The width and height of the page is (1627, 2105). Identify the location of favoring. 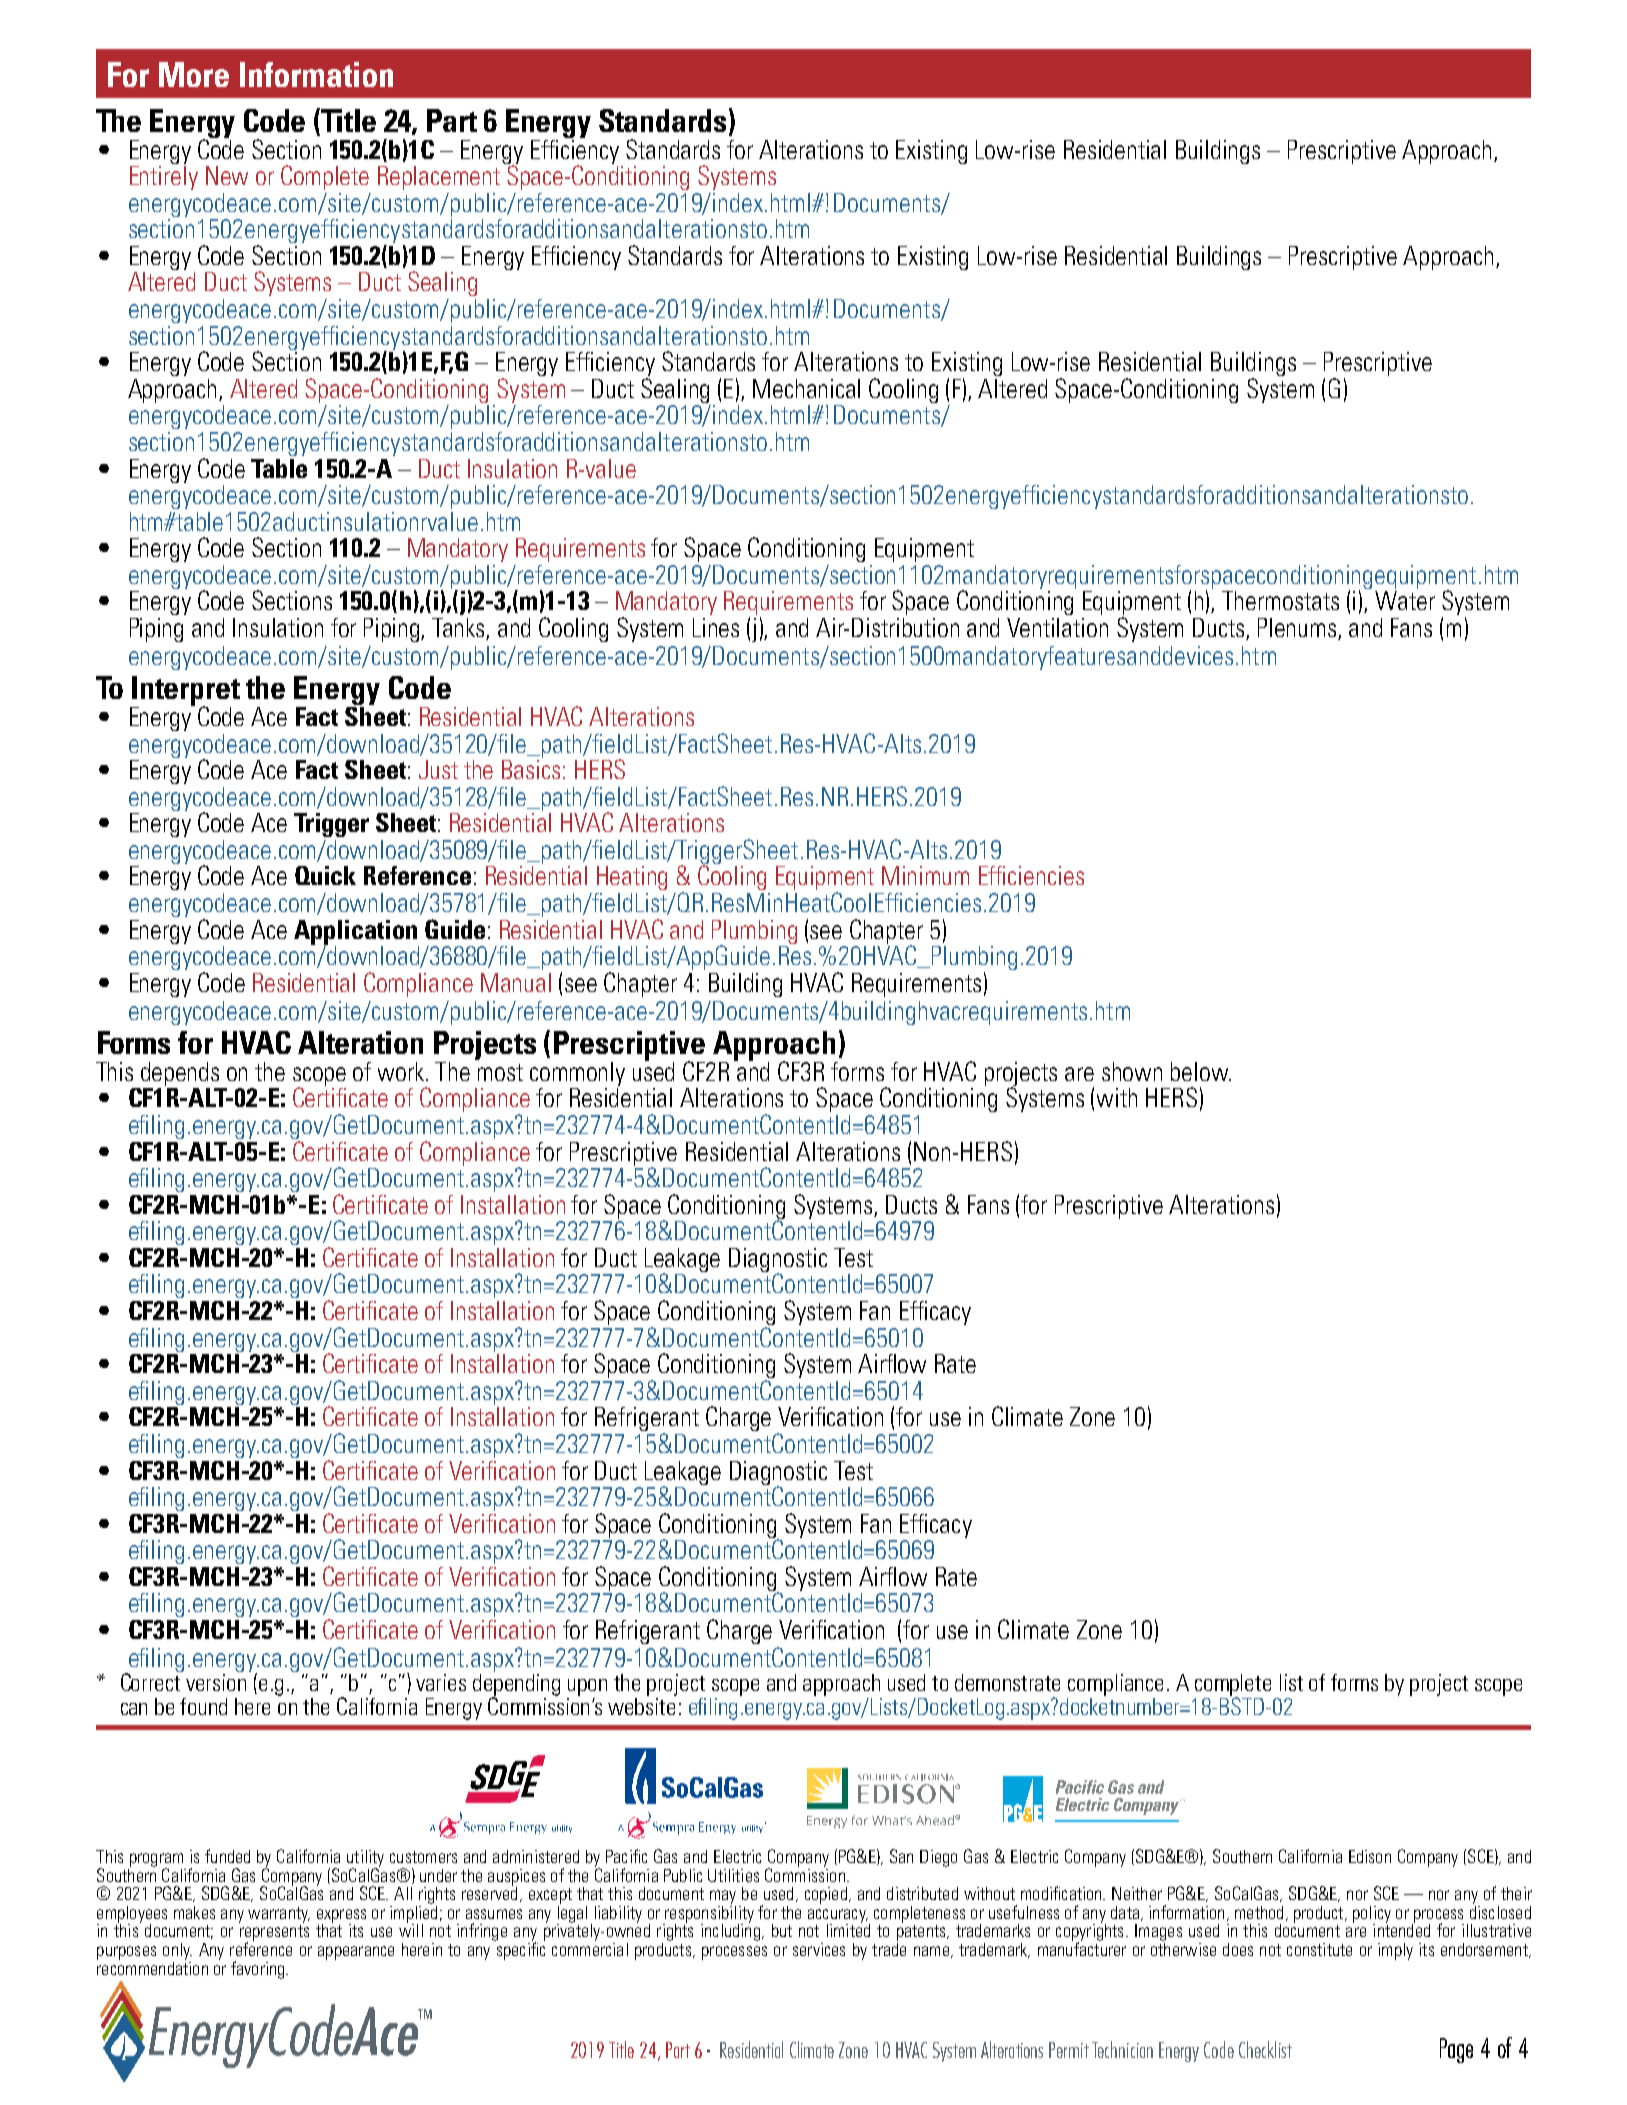
(259, 1970).
